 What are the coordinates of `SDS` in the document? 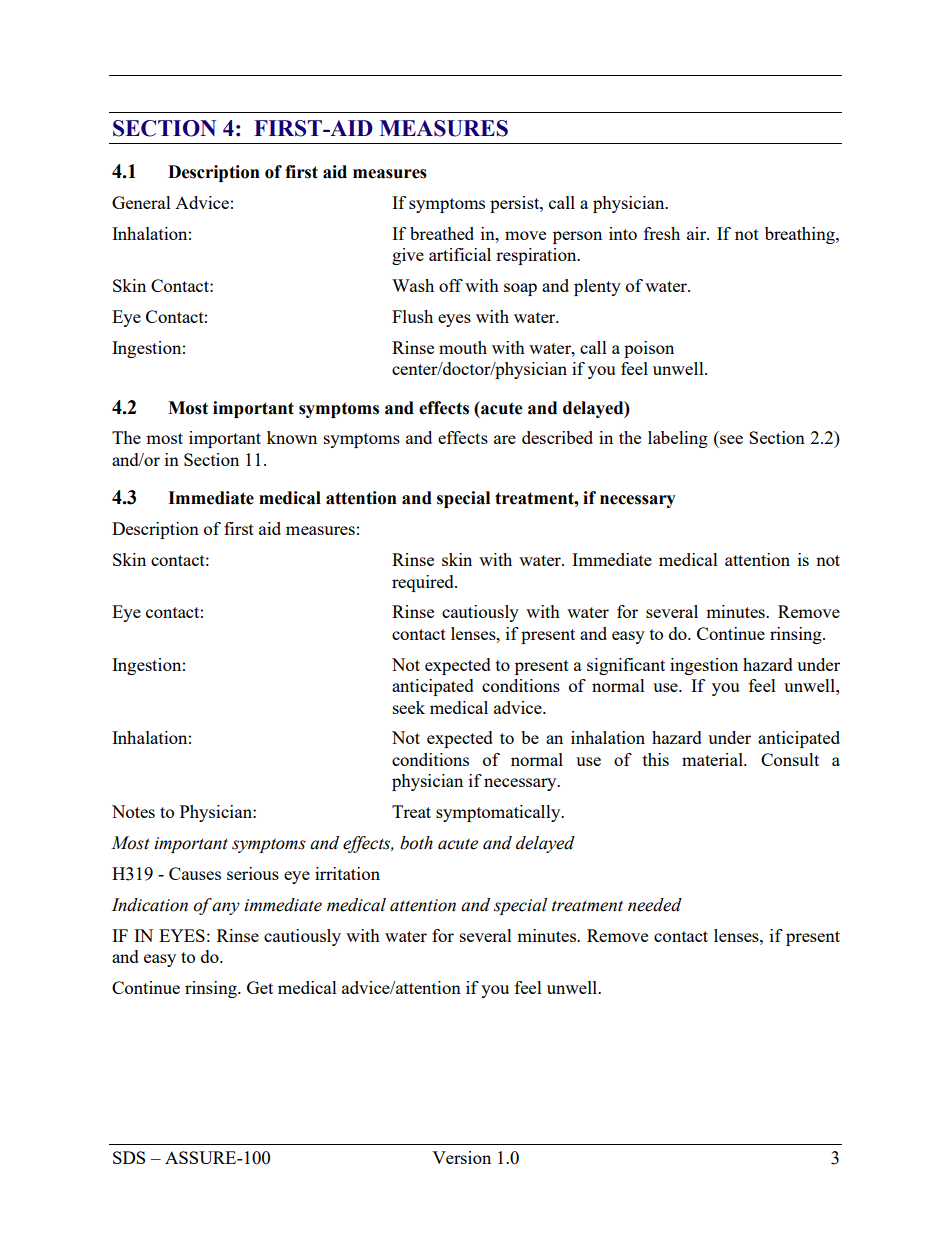 It's located at (129, 1157).
